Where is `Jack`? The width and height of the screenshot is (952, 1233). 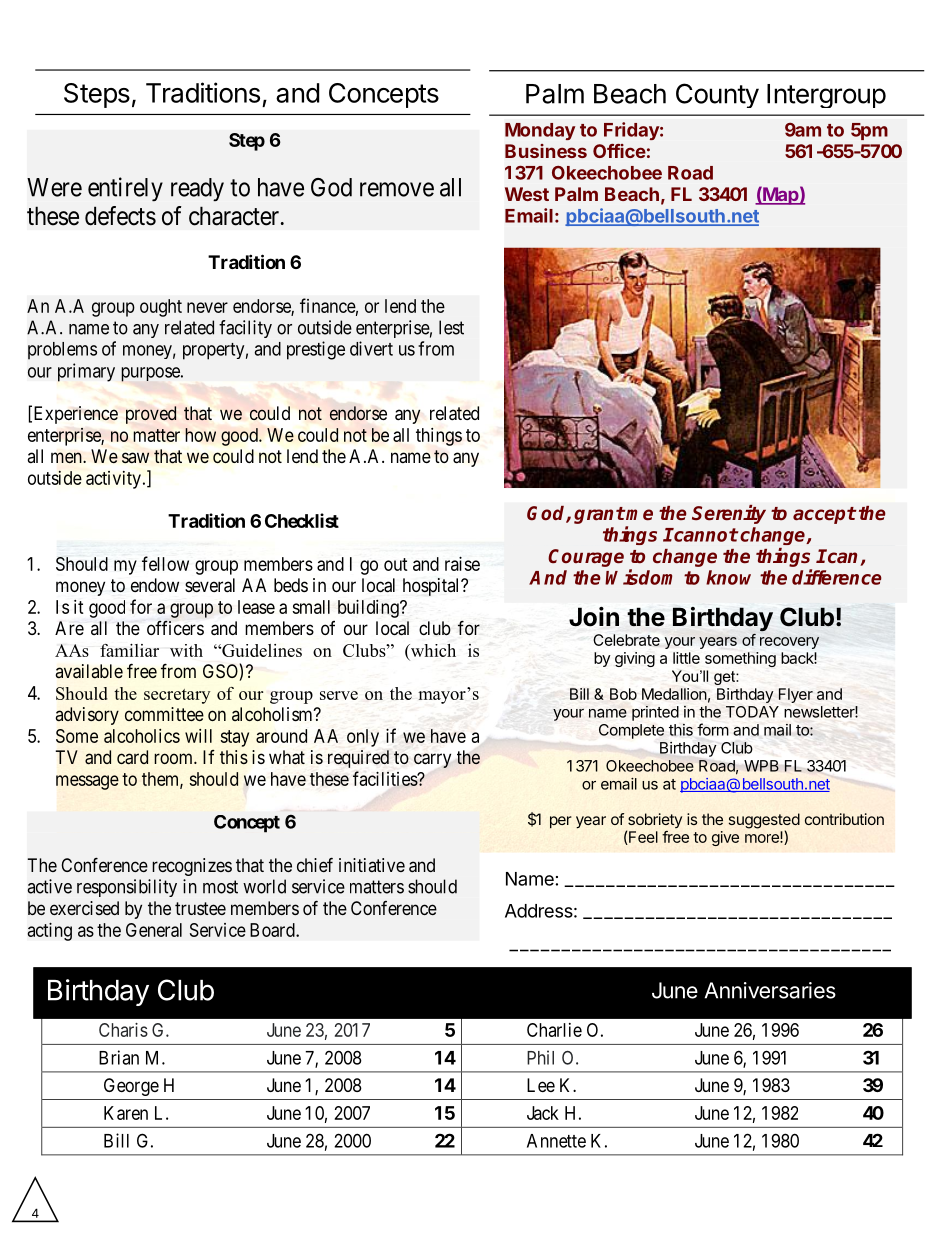
Jack is located at coordinates (543, 1113).
